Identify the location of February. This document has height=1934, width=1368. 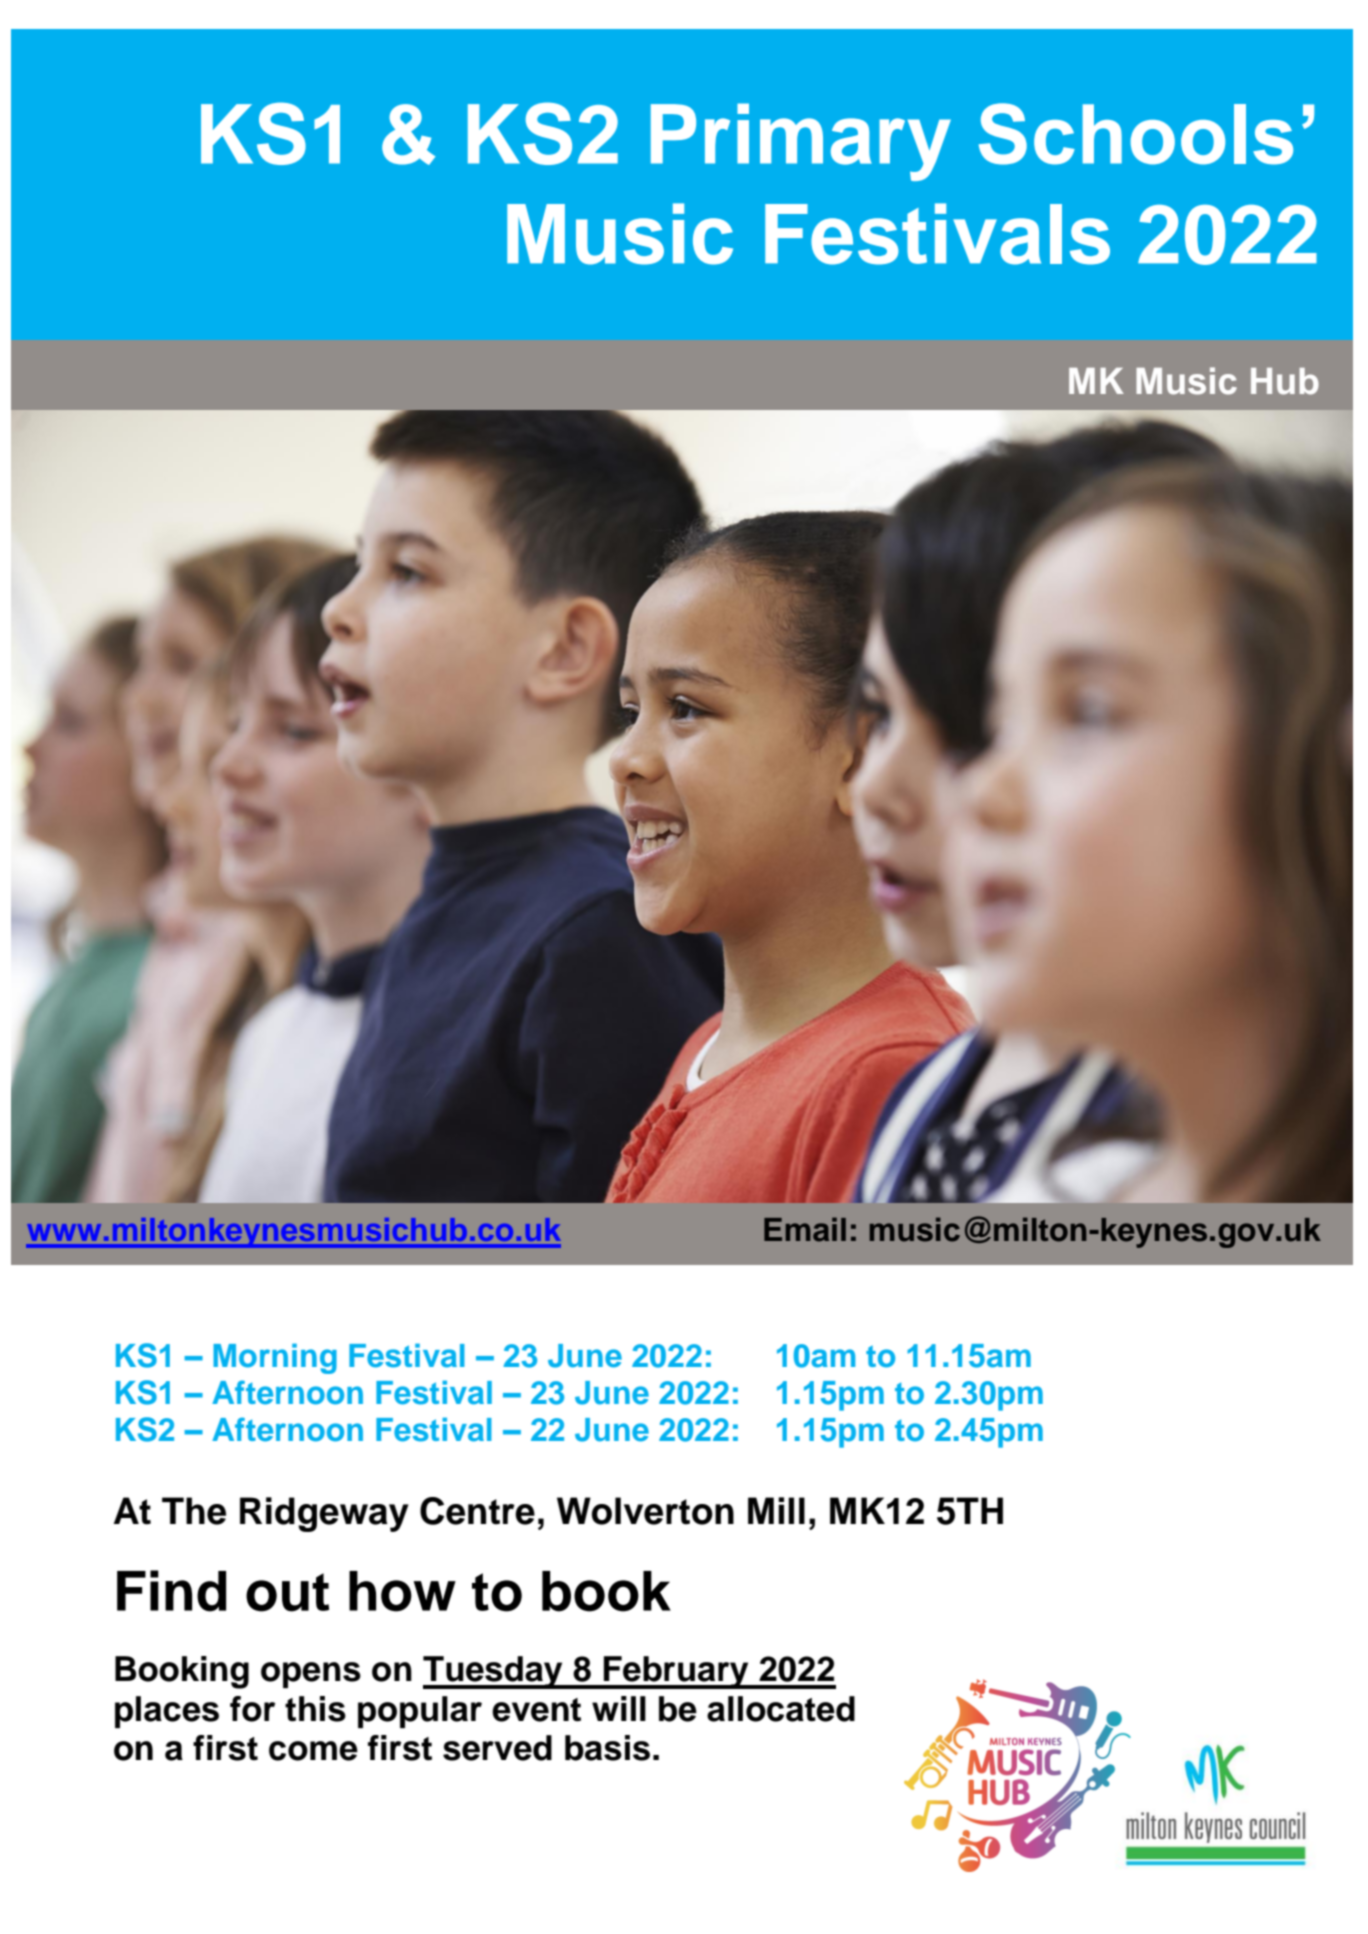
(676, 1672).
